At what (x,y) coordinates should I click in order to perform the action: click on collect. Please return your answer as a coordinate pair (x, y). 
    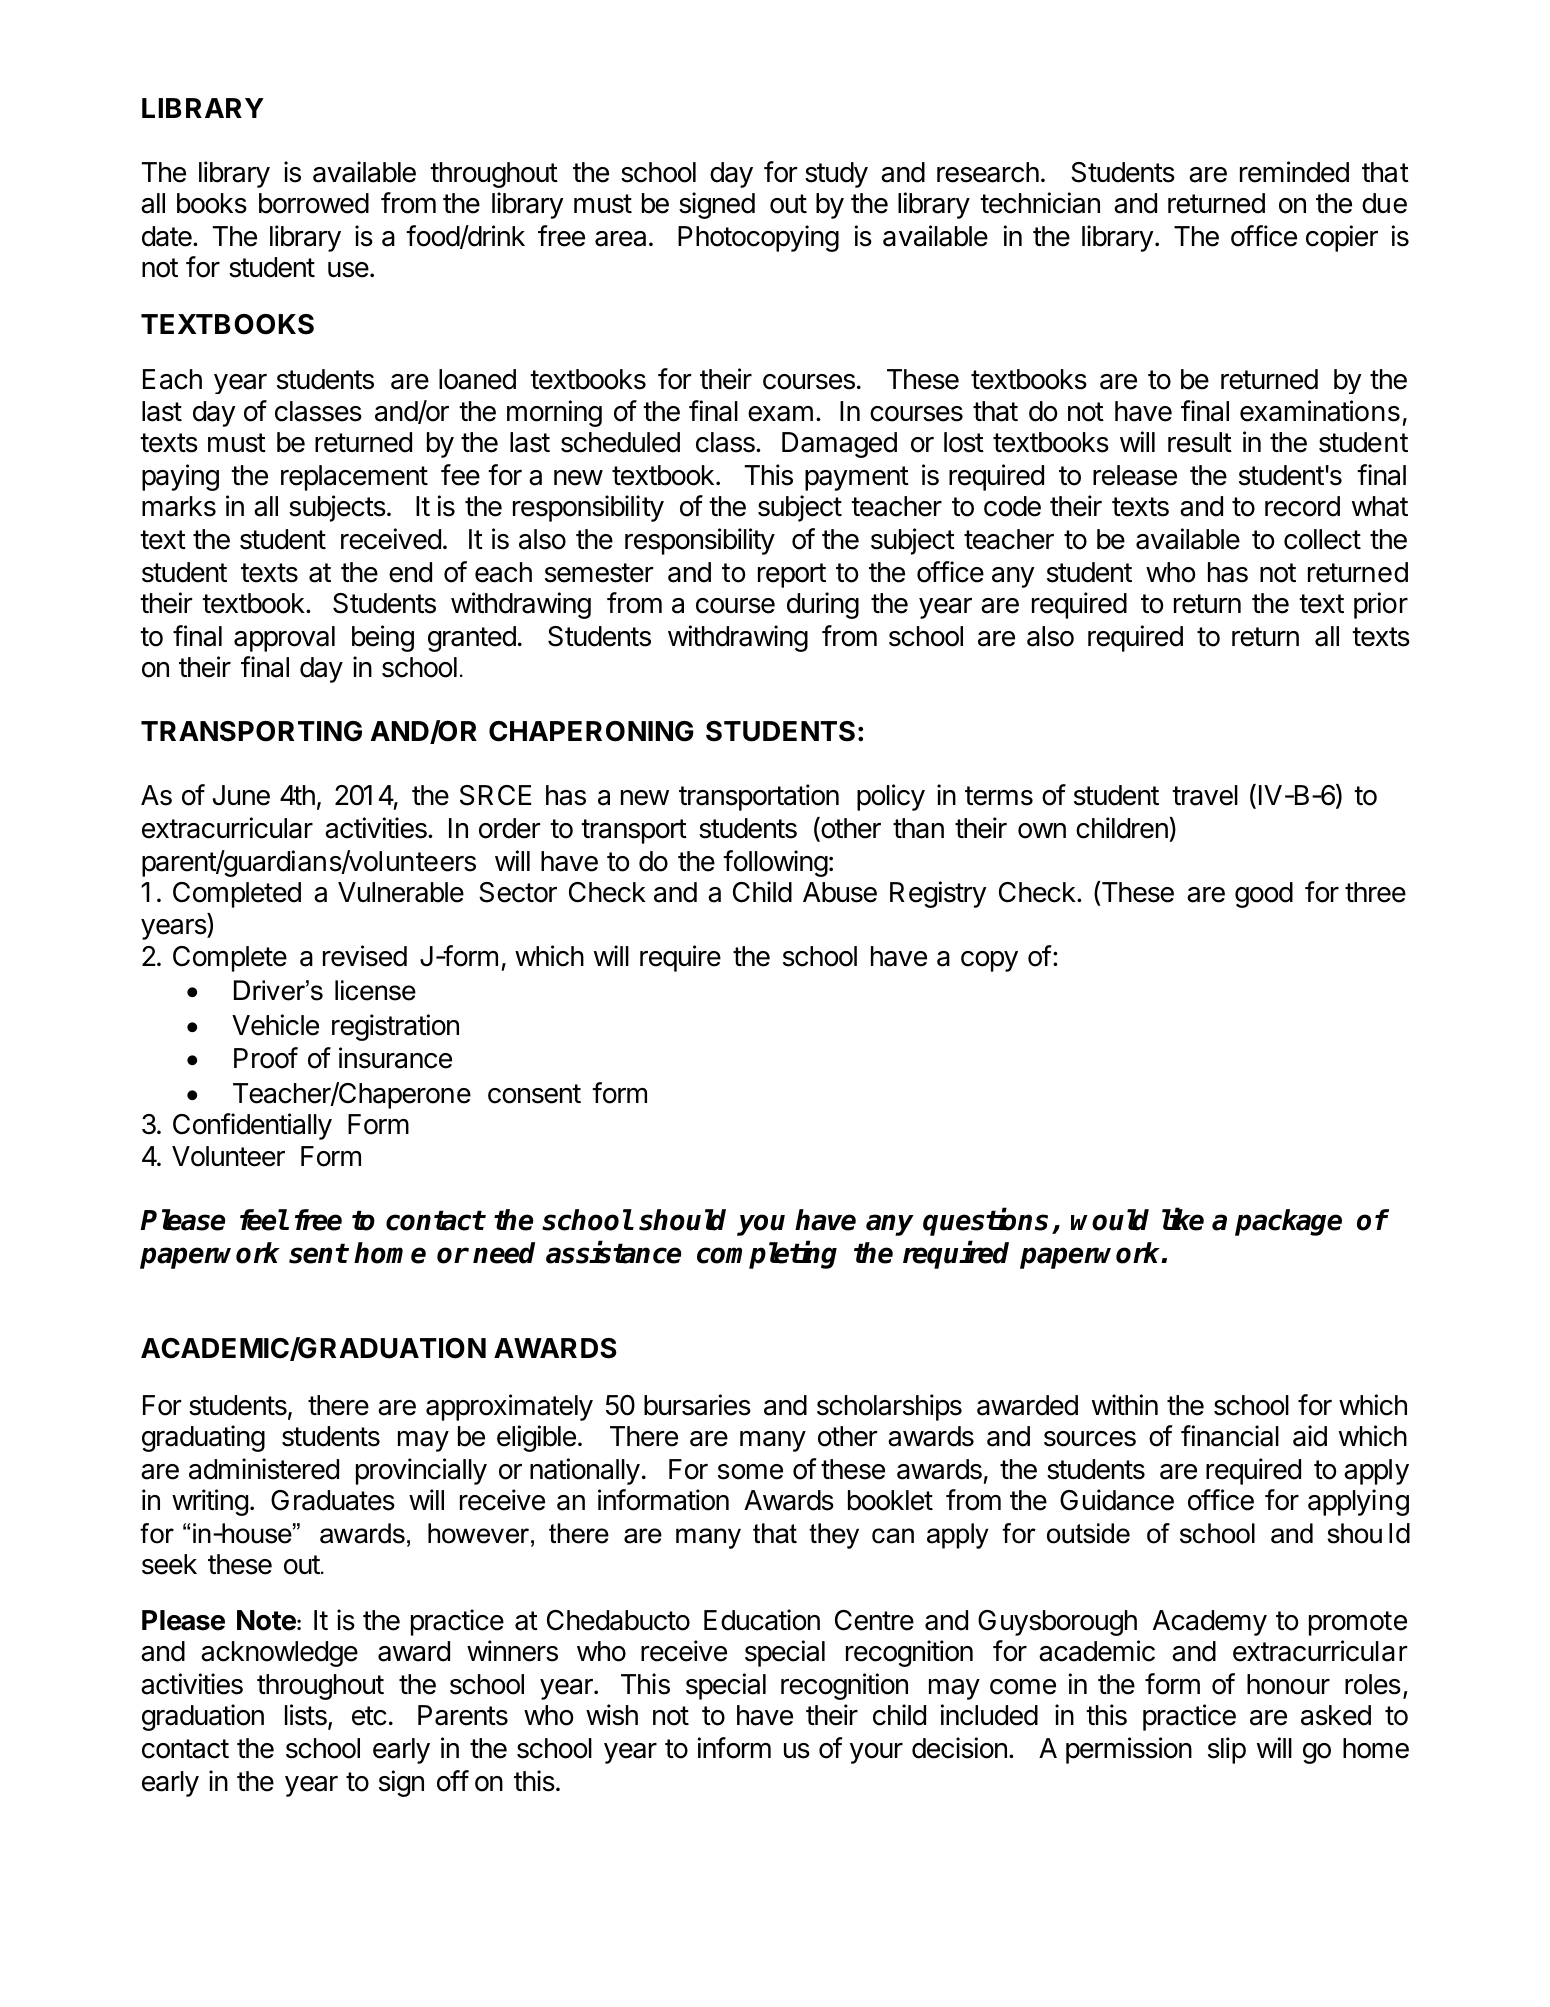
    Looking at the image, I should click on (1322, 539).
